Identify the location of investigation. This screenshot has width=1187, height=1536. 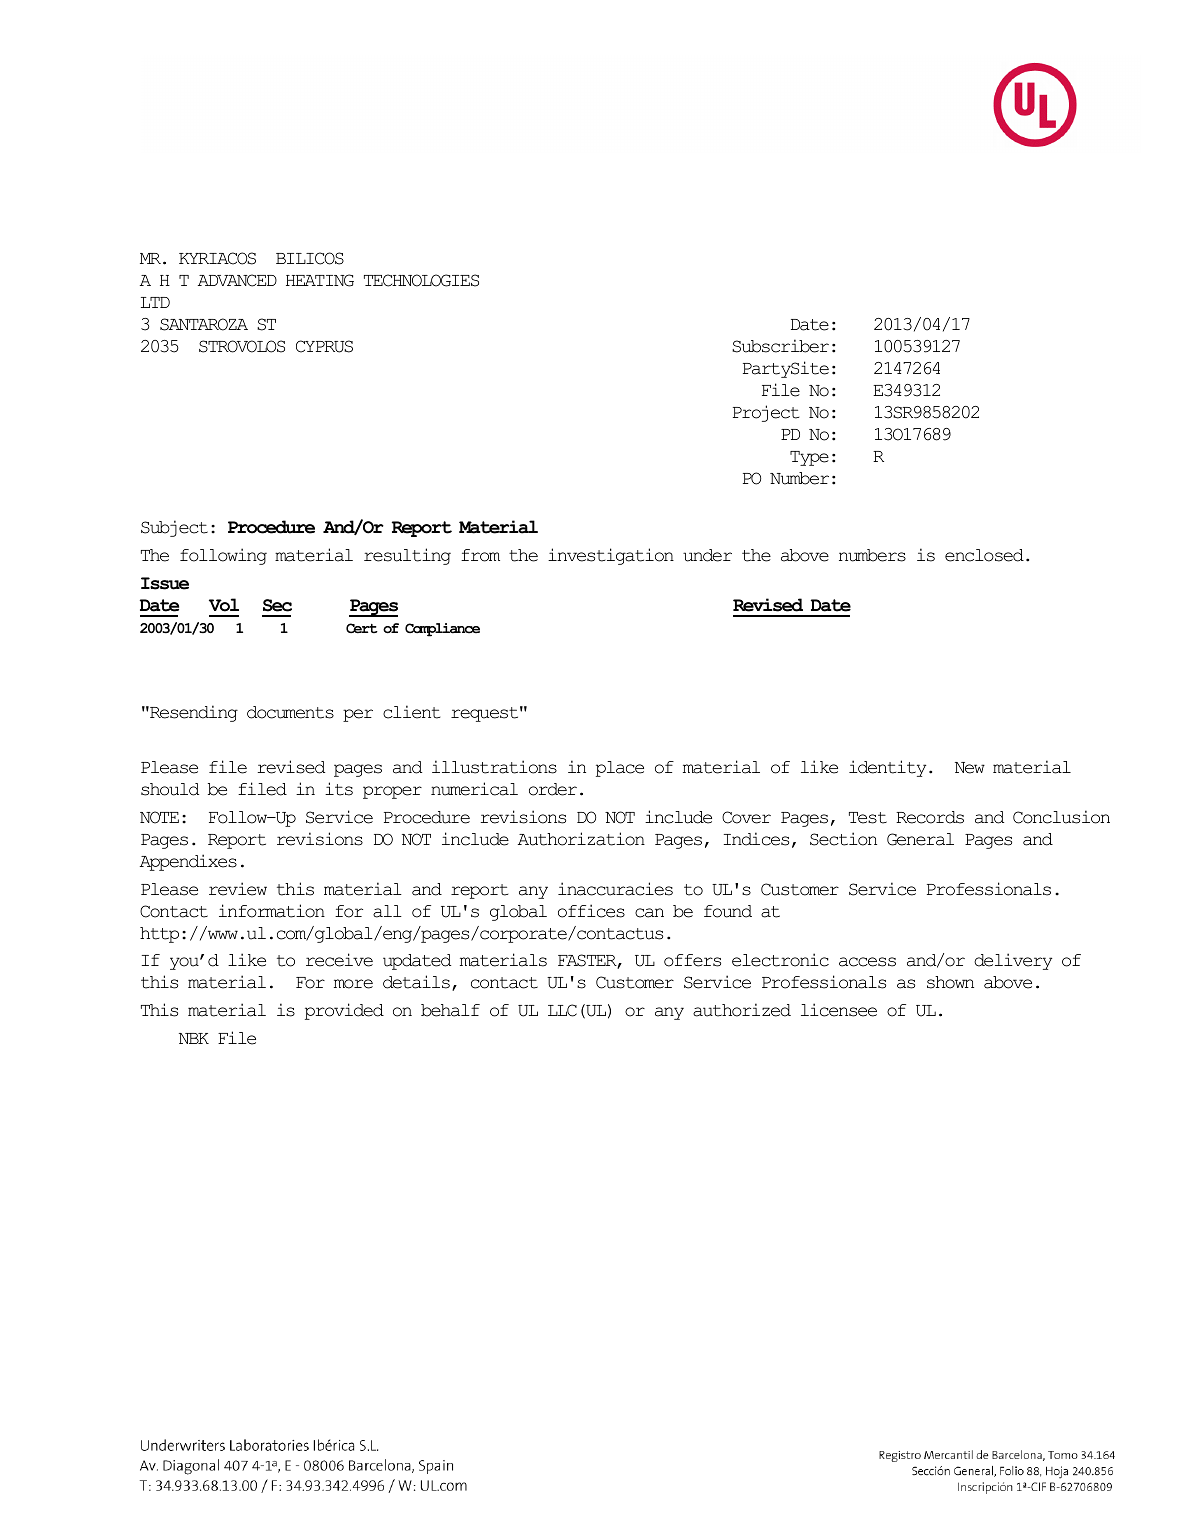
(611, 556).
